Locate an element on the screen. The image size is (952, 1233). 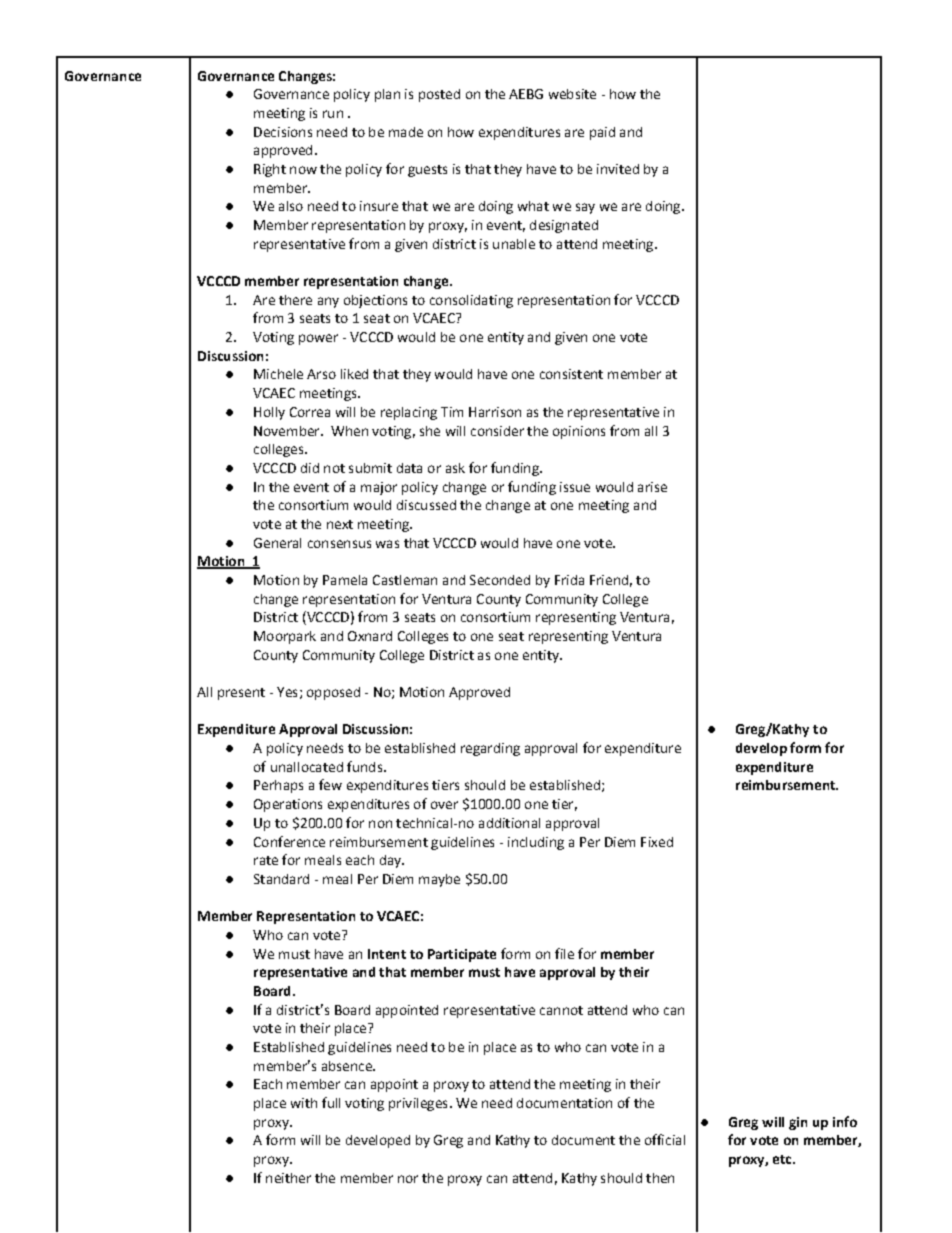
official is located at coordinates (665, 1139).
